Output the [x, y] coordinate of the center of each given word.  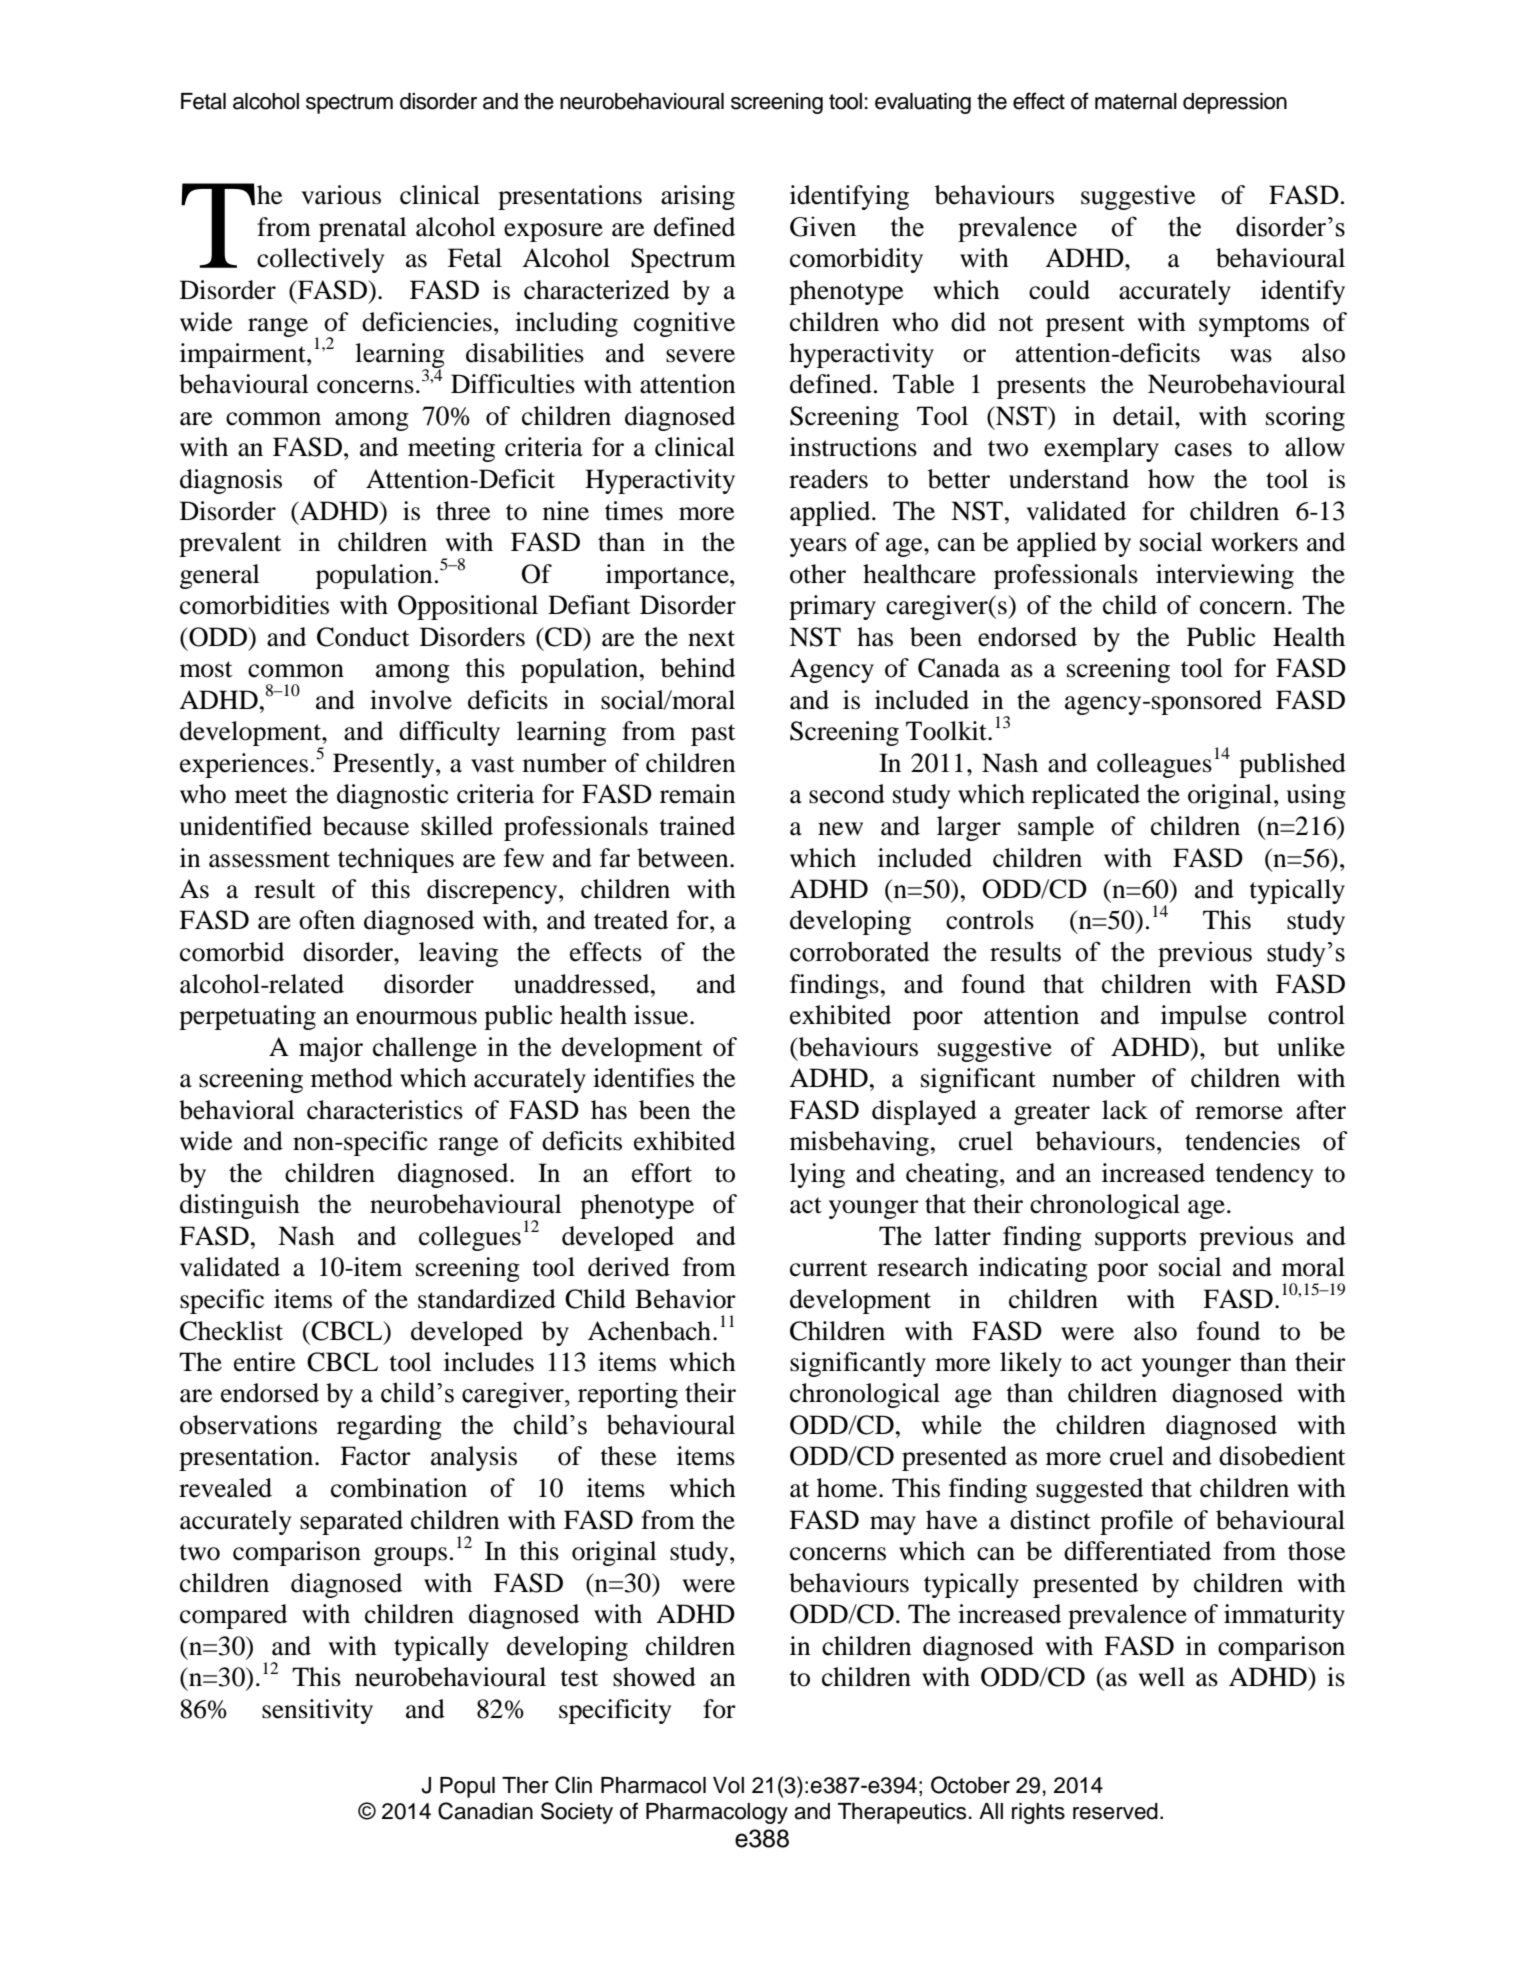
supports [1140, 1240]
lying [817, 1175]
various [341, 195]
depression [1235, 103]
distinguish [240, 1206]
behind [698, 668]
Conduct [363, 637]
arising [698, 197]
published [1292, 765]
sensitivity [317, 1711]
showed [654, 1677]
